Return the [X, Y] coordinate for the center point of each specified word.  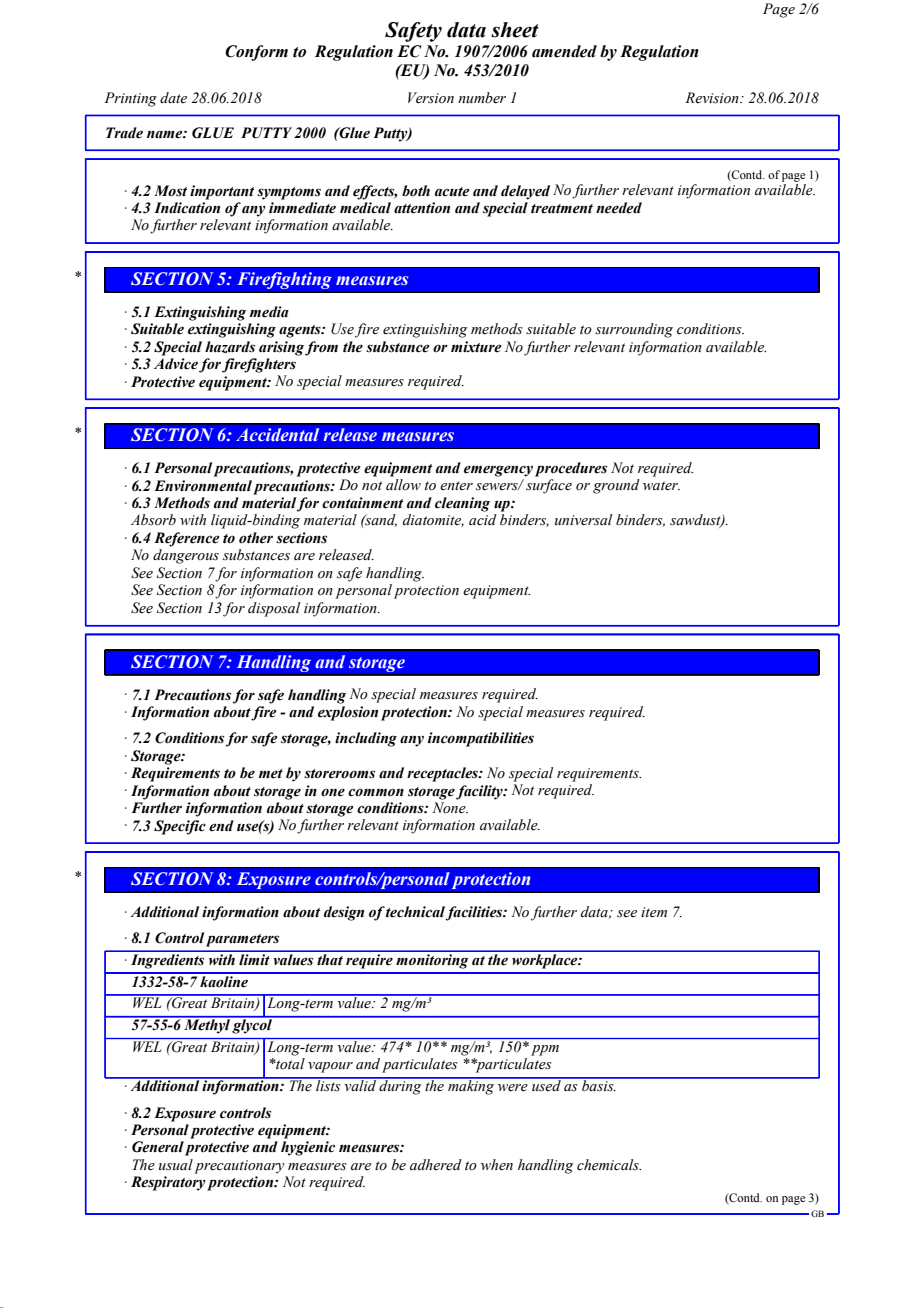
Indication [187, 208]
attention [422, 208]
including [366, 739]
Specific [180, 827]
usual [176, 1165]
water [661, 486]
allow [403, 484]
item [654, 912]
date [173, 97]
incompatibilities [481, 739]
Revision [713, 98]
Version [431, 98]
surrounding [634, 330]
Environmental [203, 486]
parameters [242, 940]
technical [416, 913]
